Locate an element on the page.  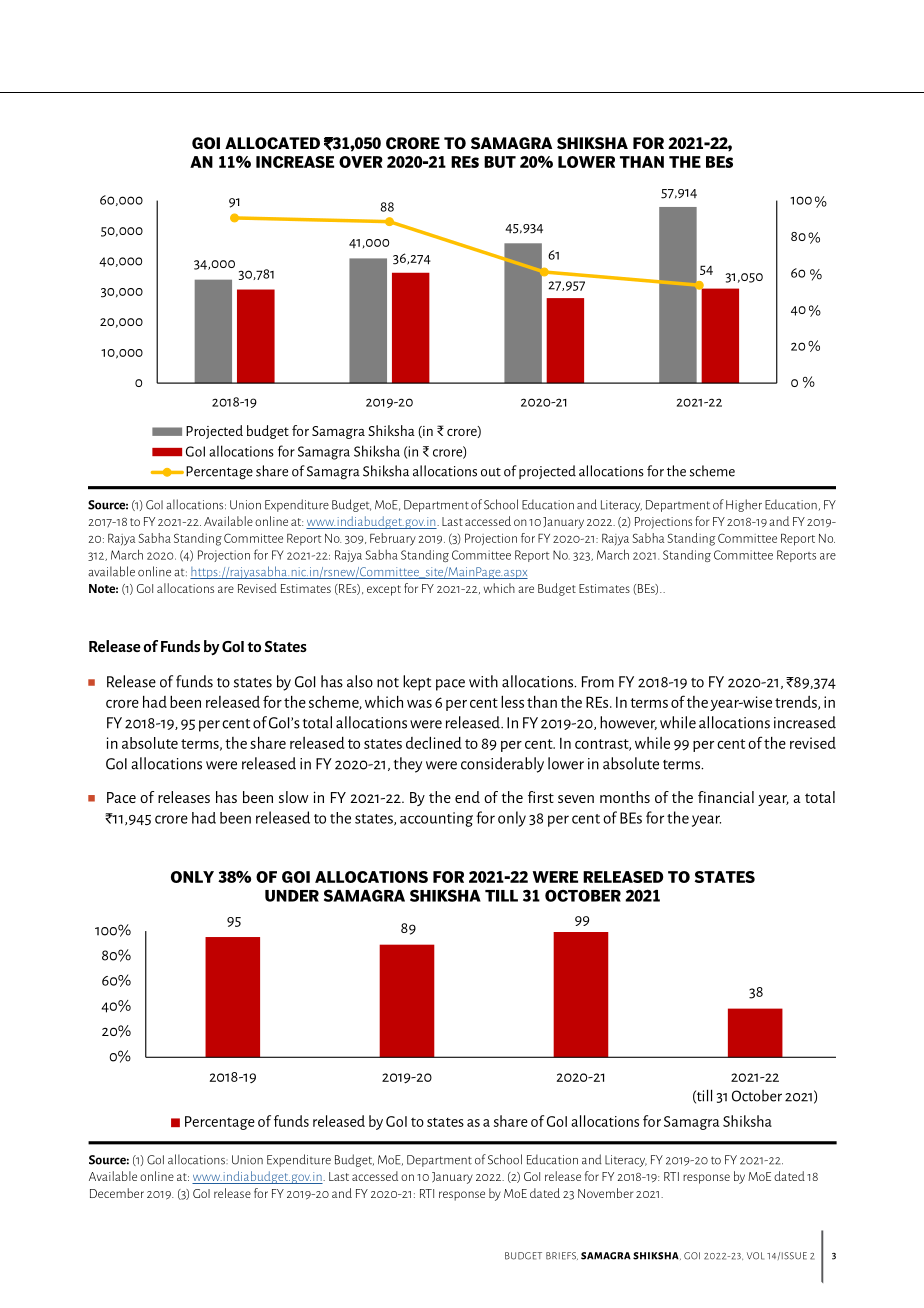
Higher is located at coordinates (744, 505).
